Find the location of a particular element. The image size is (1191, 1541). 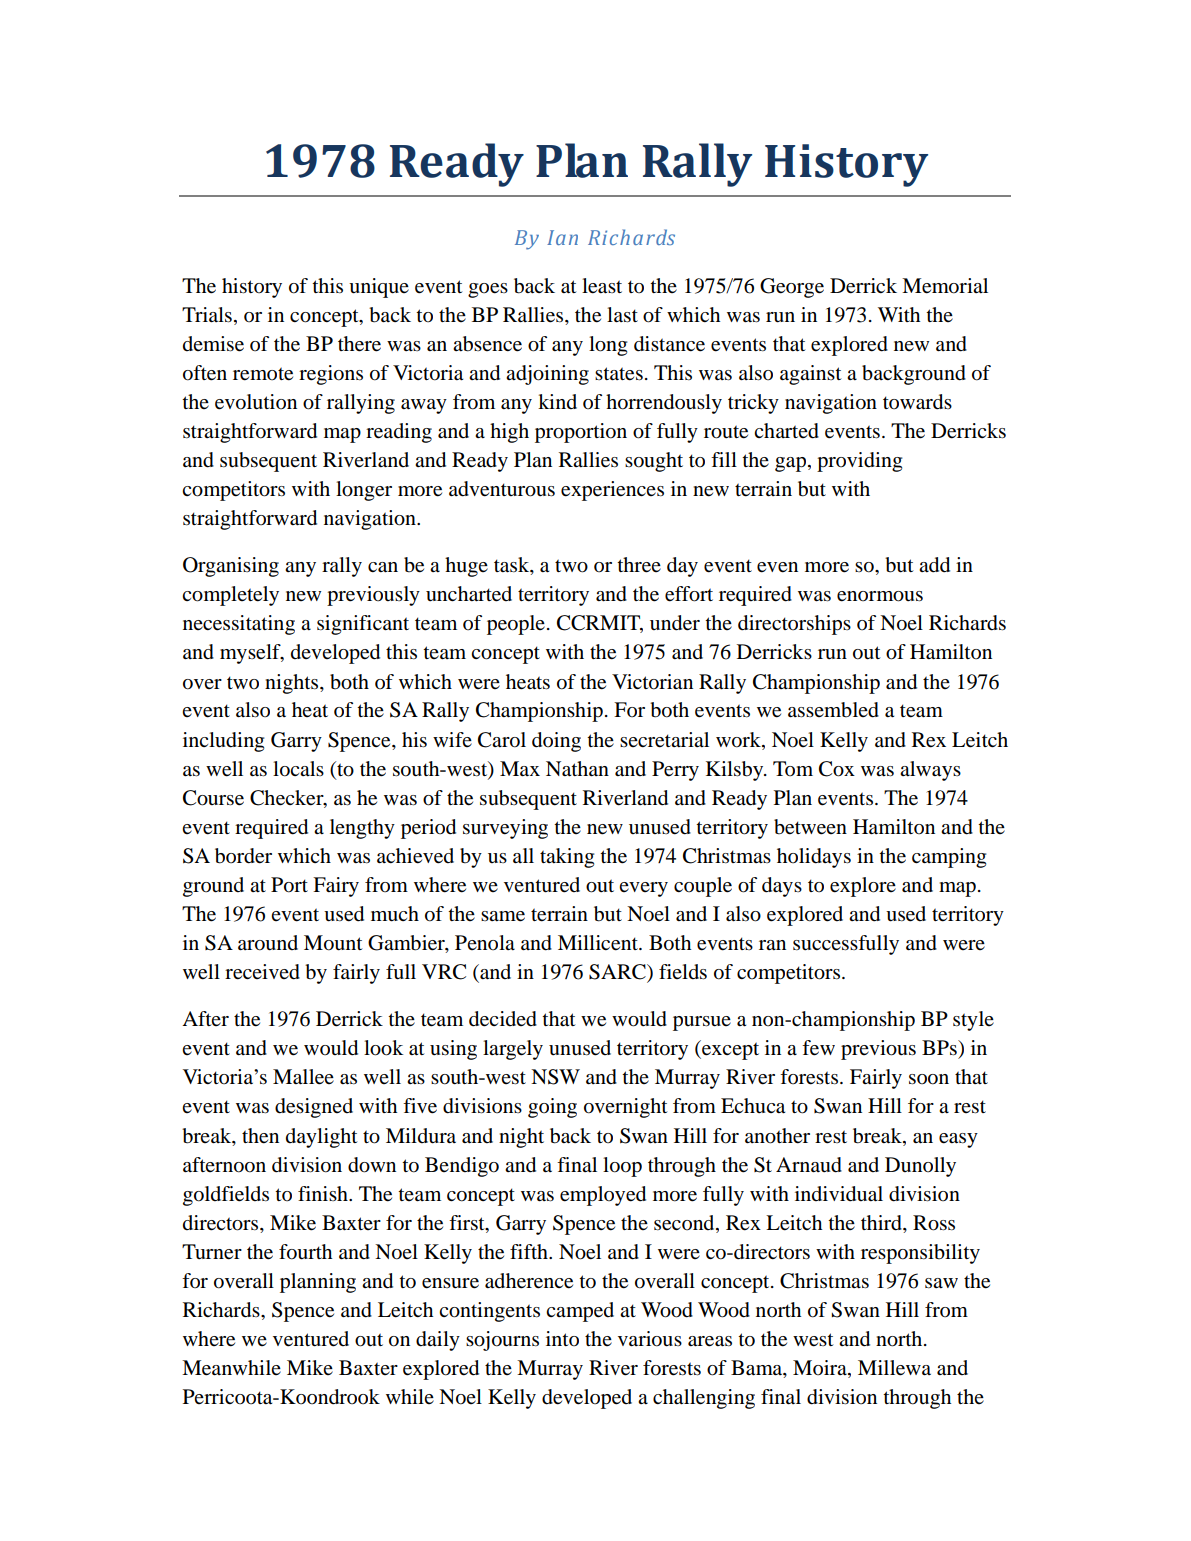

camping is located at coordinates (949, 858).
